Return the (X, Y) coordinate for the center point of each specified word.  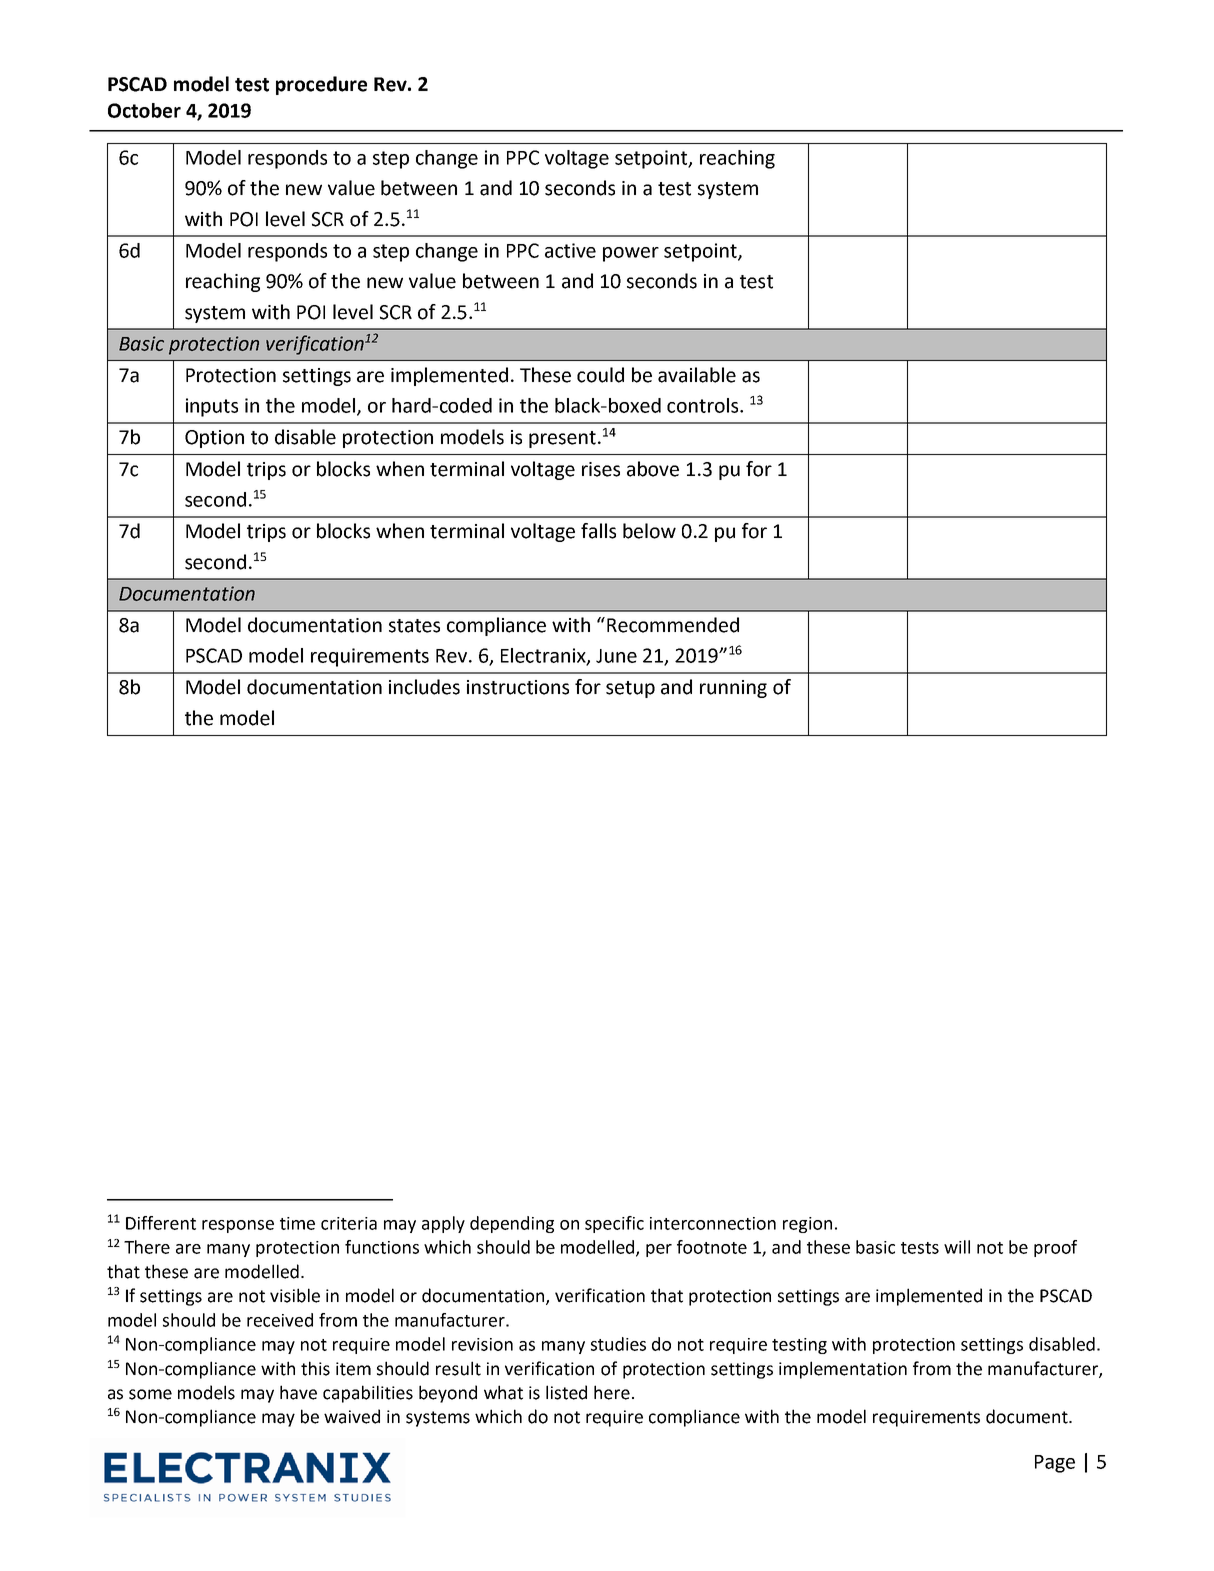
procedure (321, 85)
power (631, 254)
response (238, 1226)
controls (704, 405)
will (957, 1247)
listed (566, 1392)
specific (614, 1224)
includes (424, 687)
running (733, 689)
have (298, 1392)
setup (630, 689)
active (570, 250)
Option (214, 439)
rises (601, 469)
